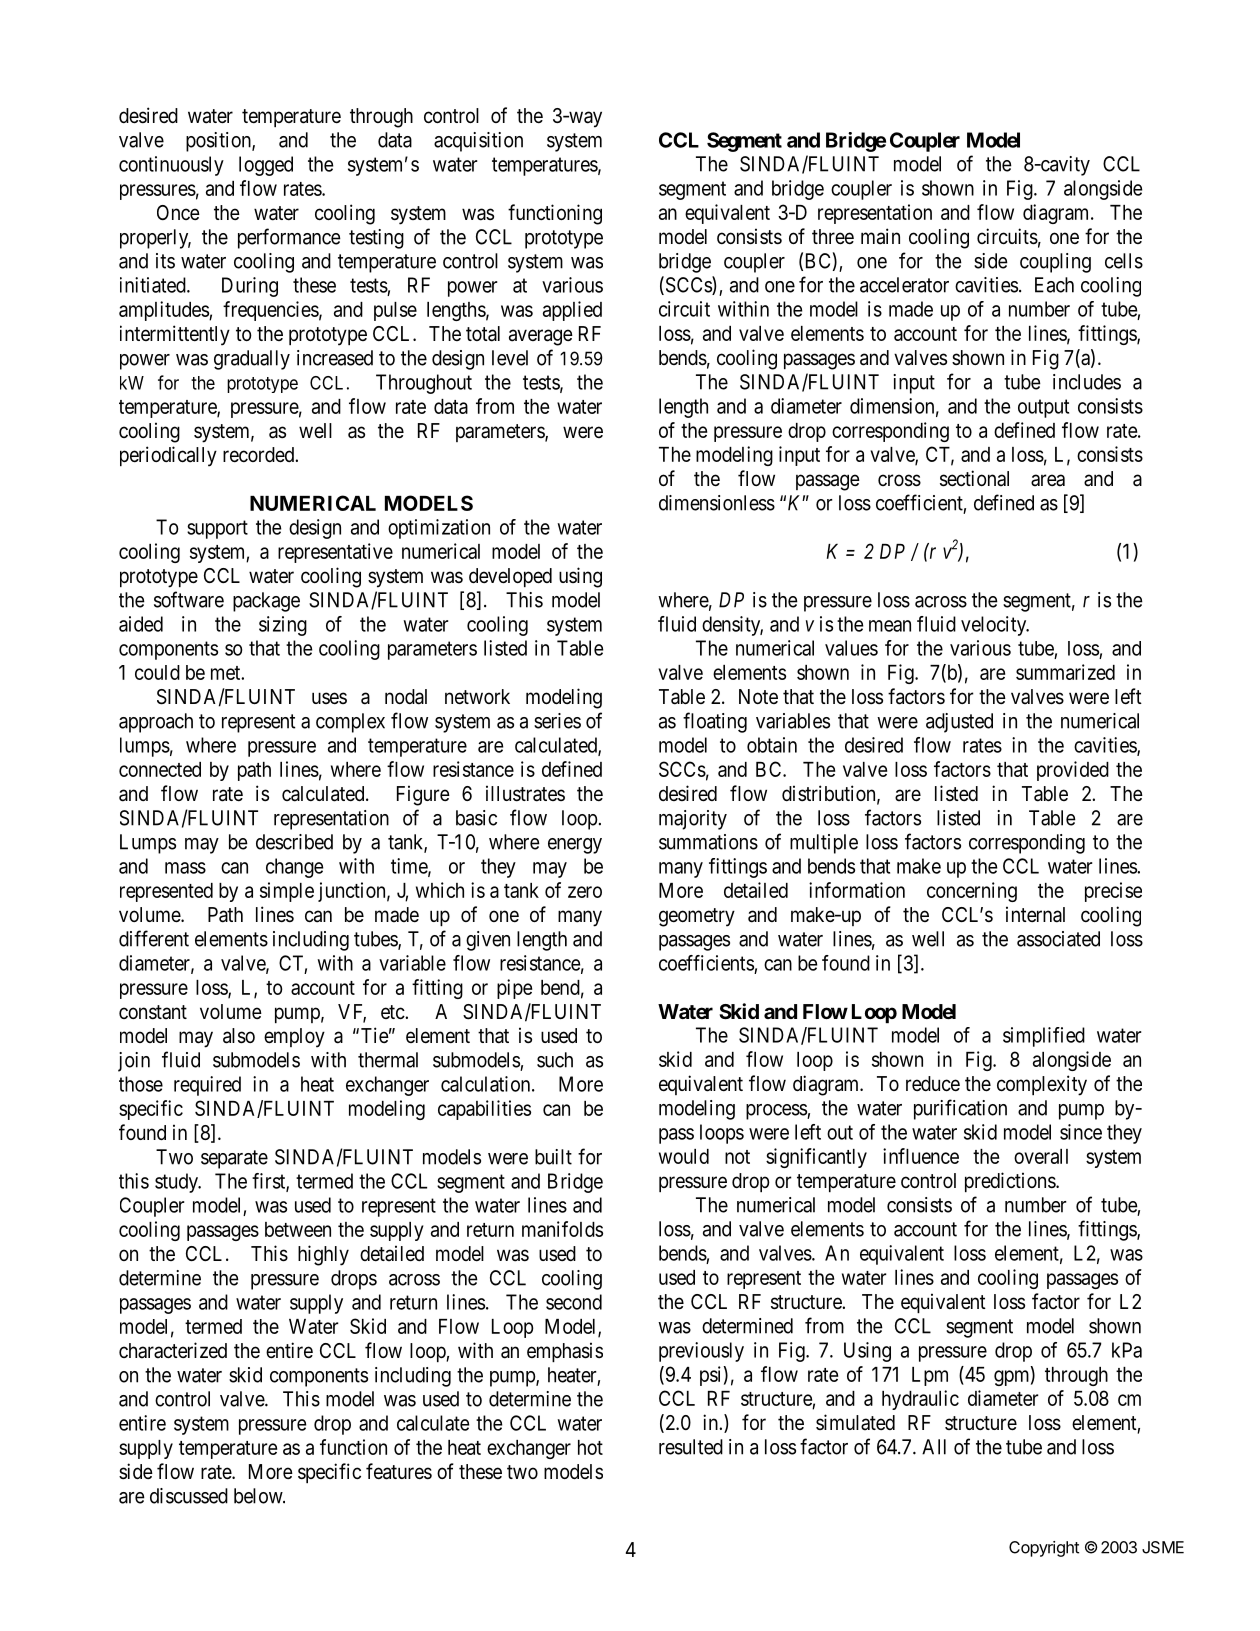 The width and height of the screenshot is (1260, 1631). I want to click on developed, so click(510, 577).
